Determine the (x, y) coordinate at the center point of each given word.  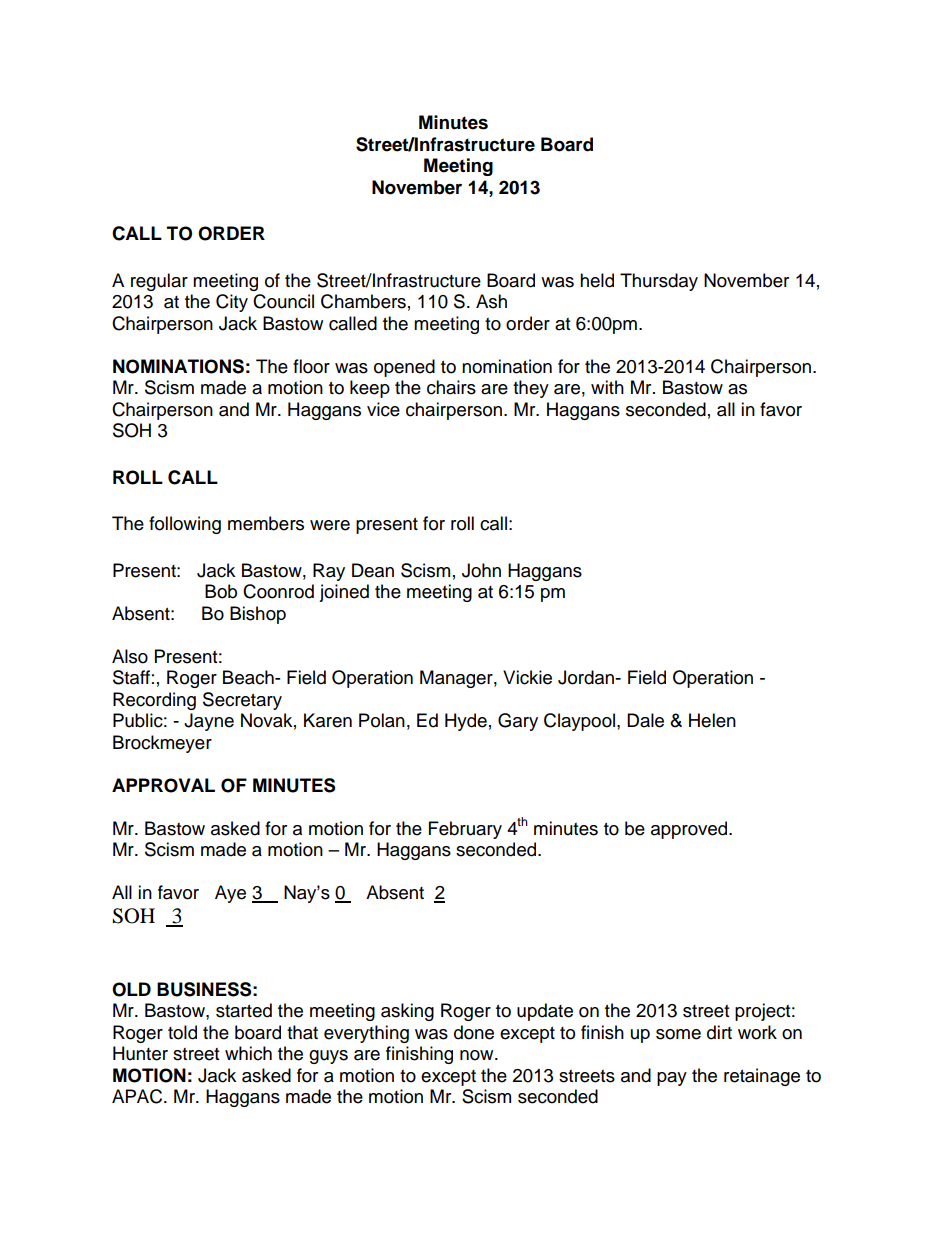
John (481, 570)
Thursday (659, 282)
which (248, 1053)
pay (672, 1079)
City (232, 303)
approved (690, 830)
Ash (491, 301)
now (478, 1055)
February (465, 830)
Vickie (527, 677)
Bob (221, 591)
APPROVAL (163, 785)
